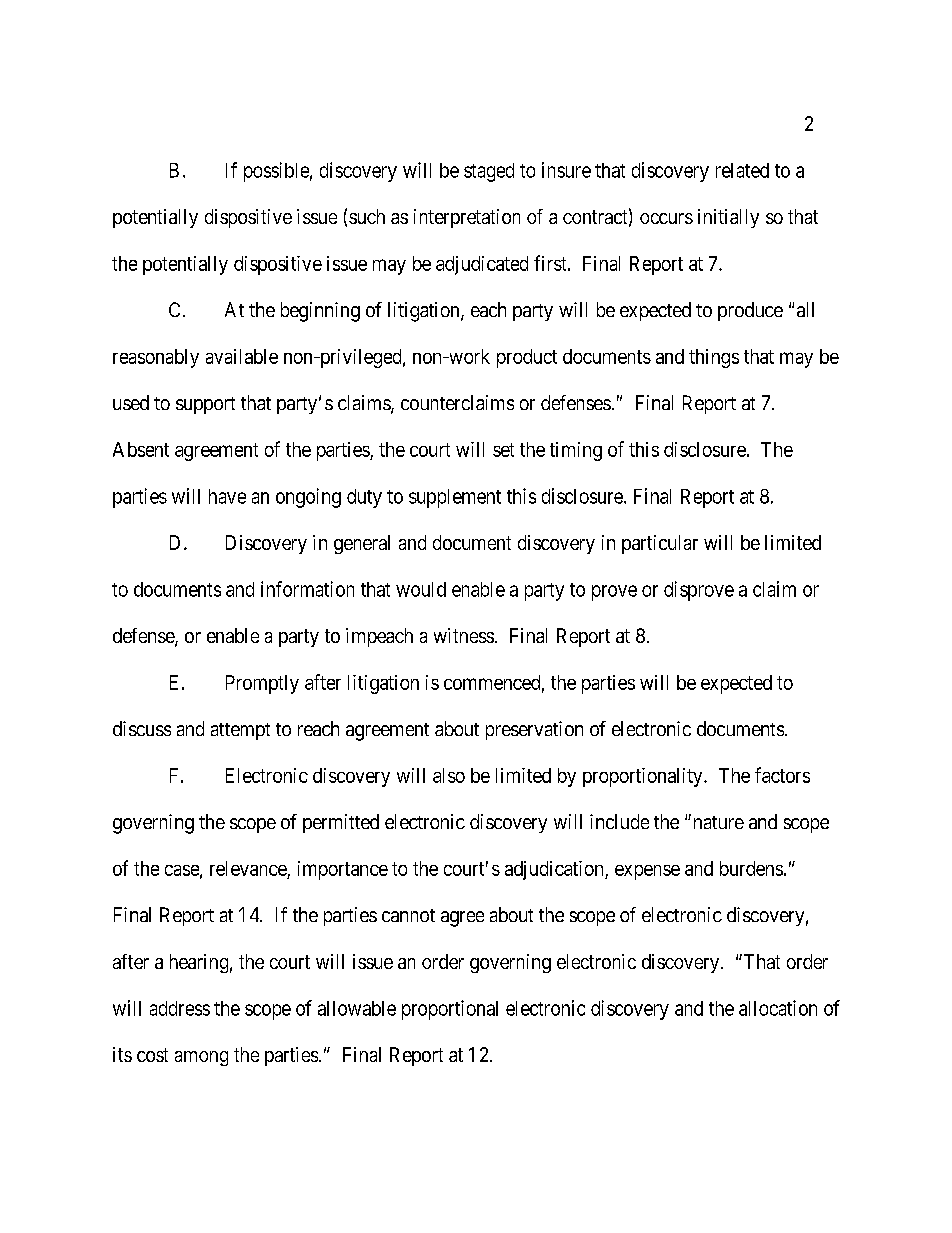  I want to click on things, so click(714, 358).
